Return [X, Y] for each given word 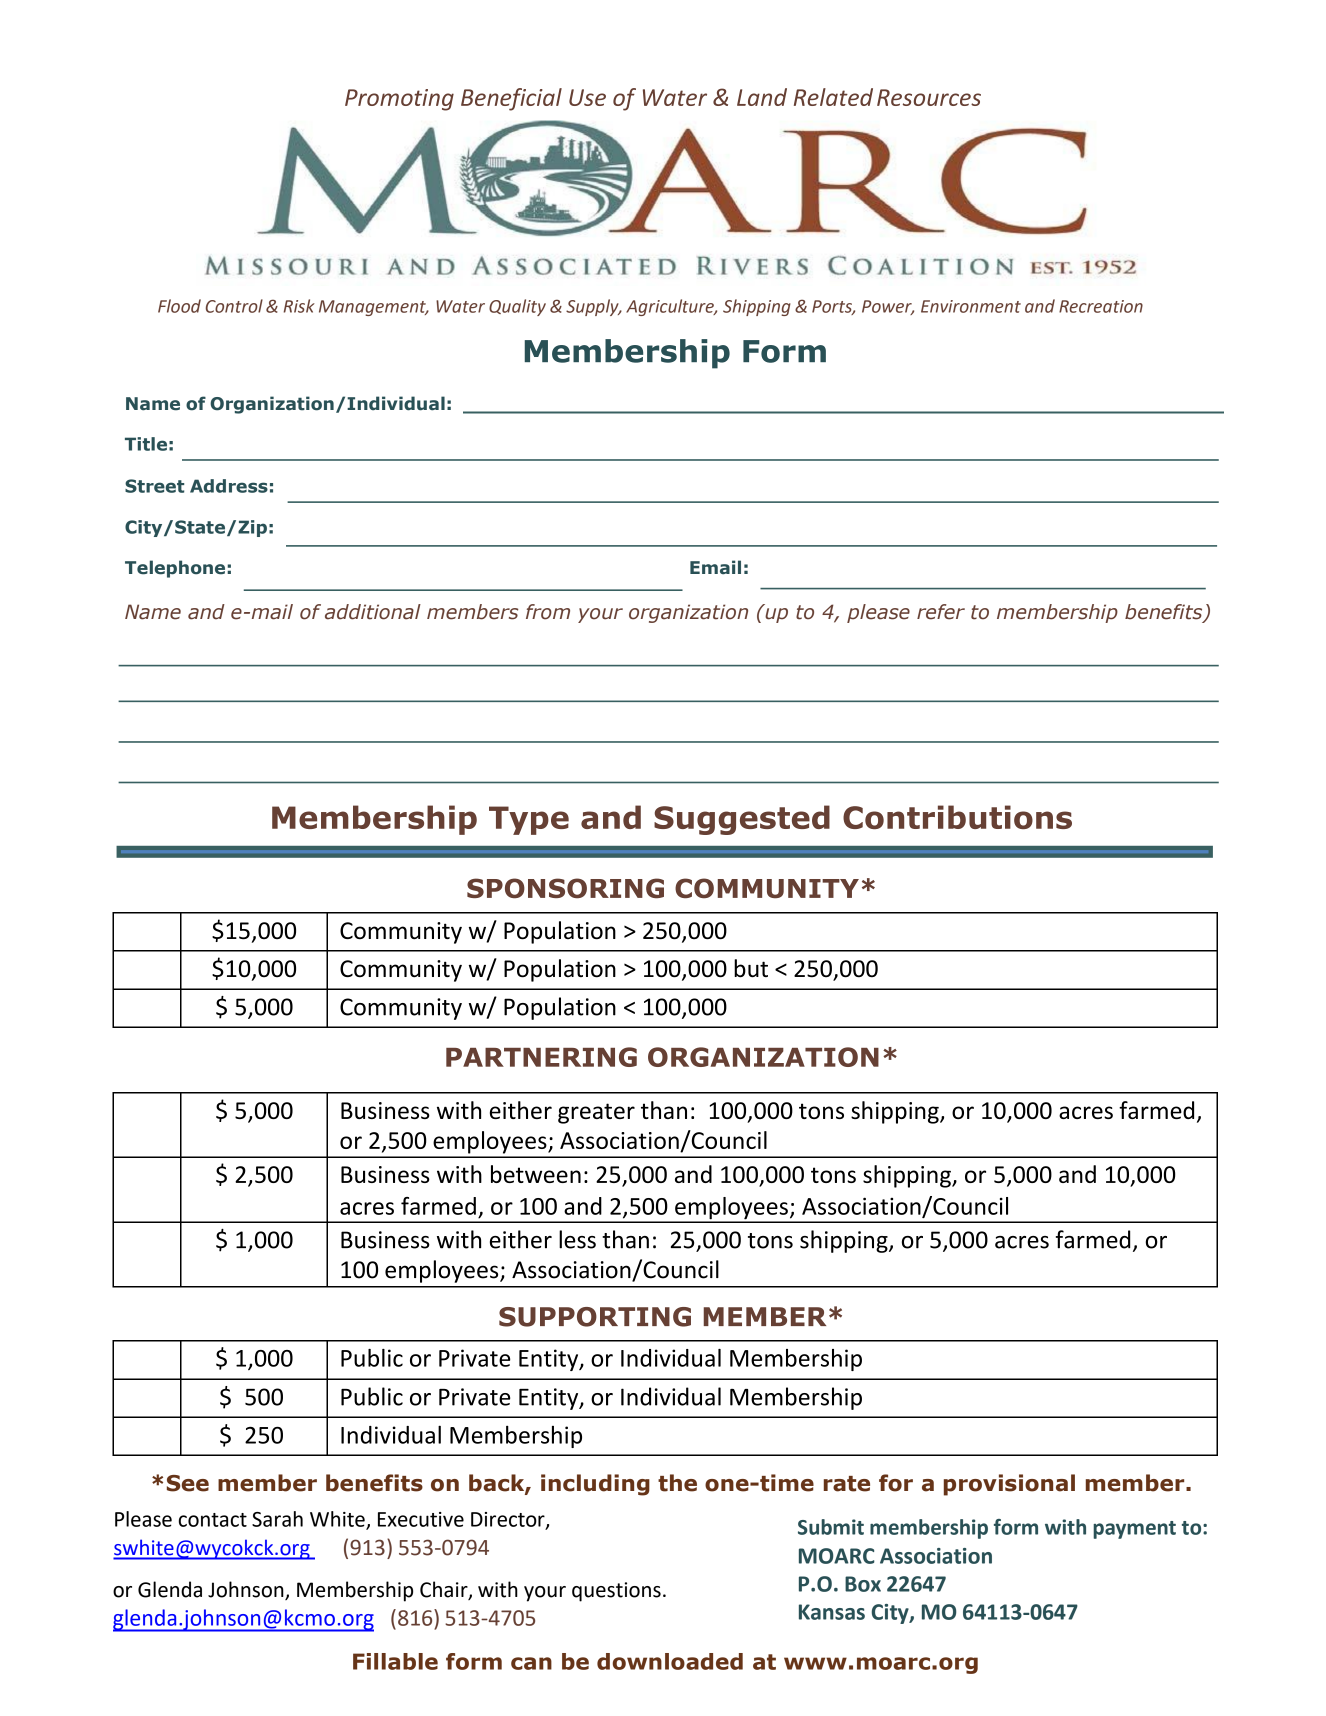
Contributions [957, 817]
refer [941, 612]
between [536, 1174]
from [548, 612]
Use [587, 97]
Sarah [277, 1519]
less [577, 1239]
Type [529, 820]
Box [863, 1584]
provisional [1009, 1485]
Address [229, 486]
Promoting [399, 100]
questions [616, 1592]
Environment [971, 306]
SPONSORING [565, 888]
